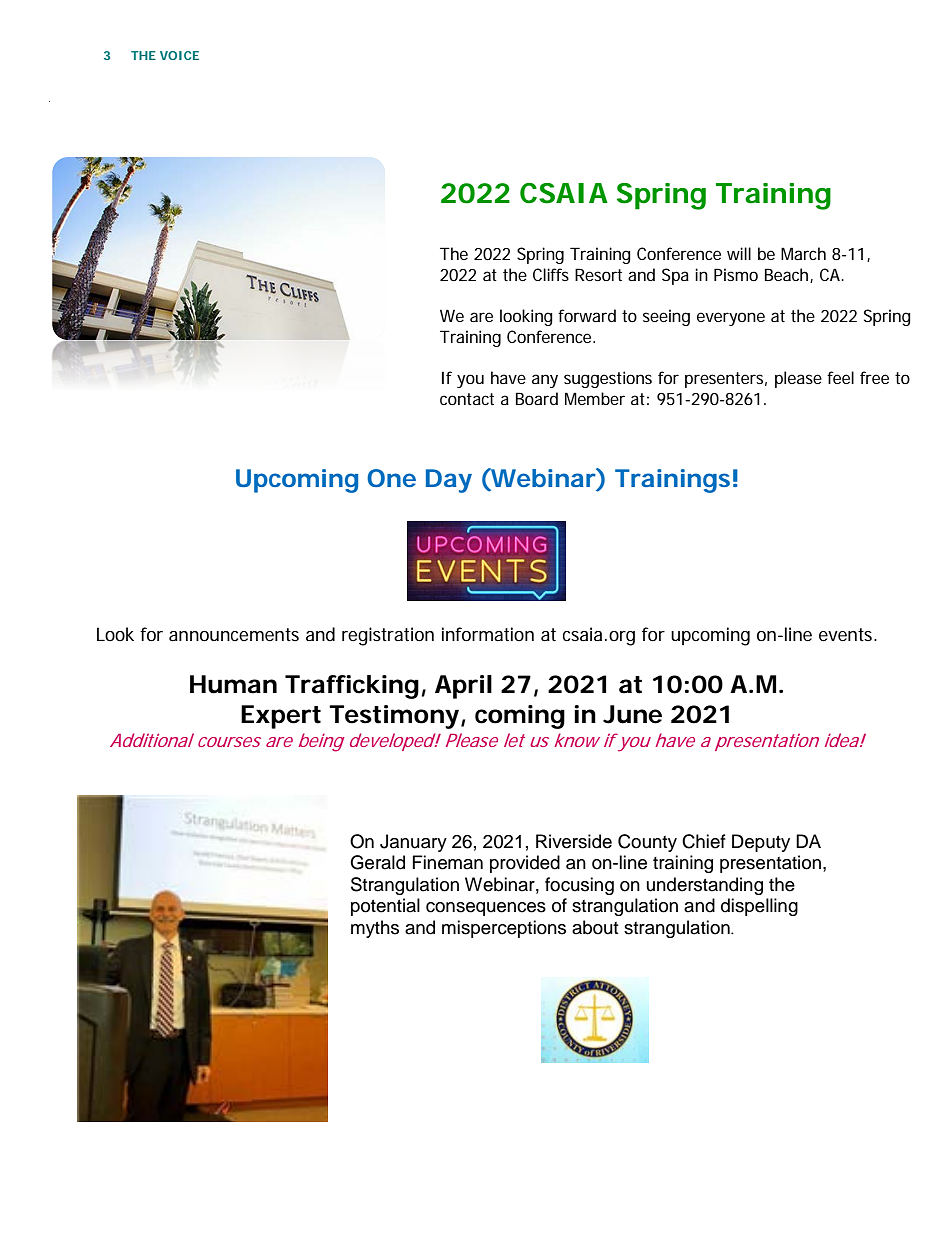  What do you see at coordinates (840, 377) in the page?
I see `feel` at bounding box center [840, 377].
